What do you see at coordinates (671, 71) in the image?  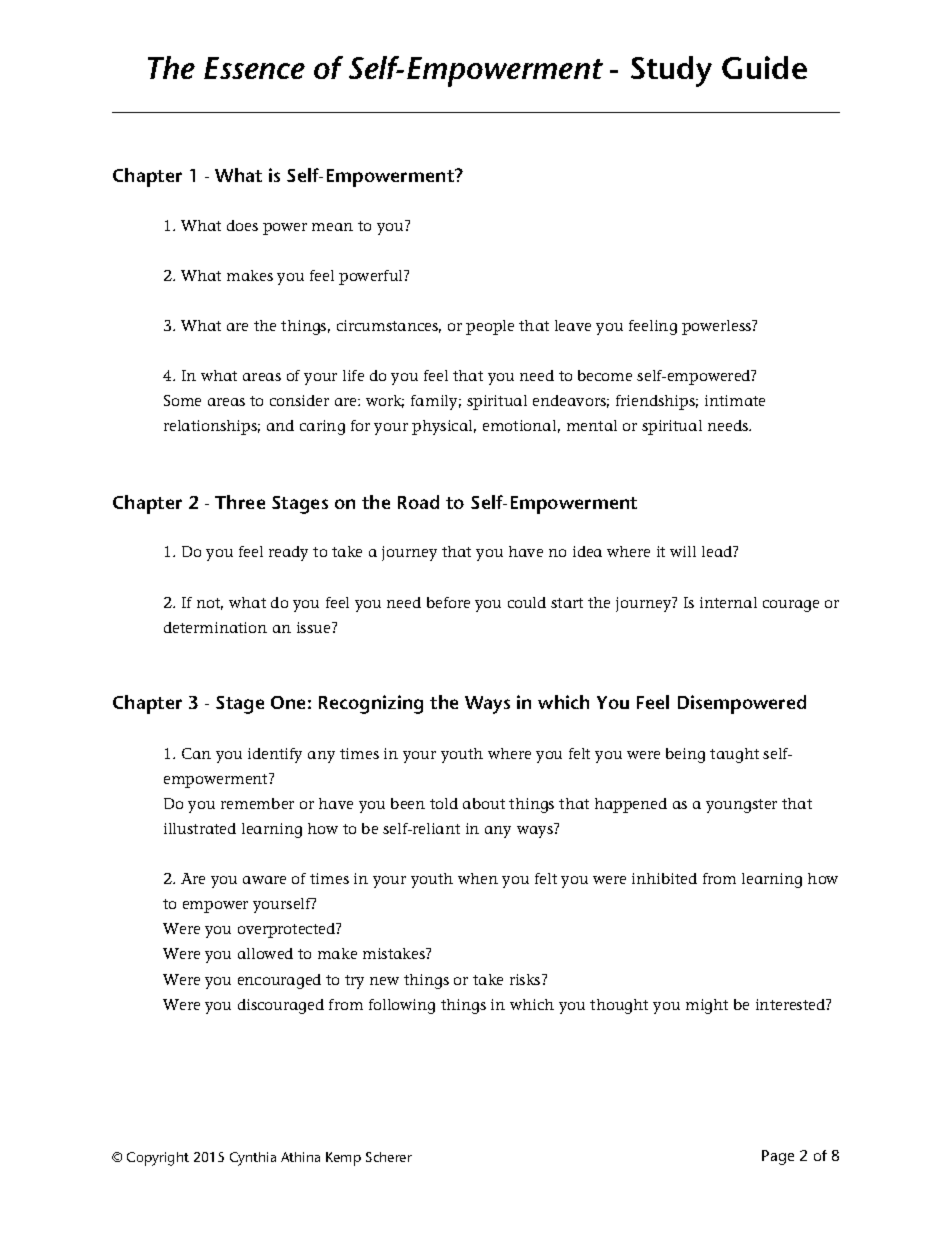 I see `Study` at bounding box center [671, 71].
